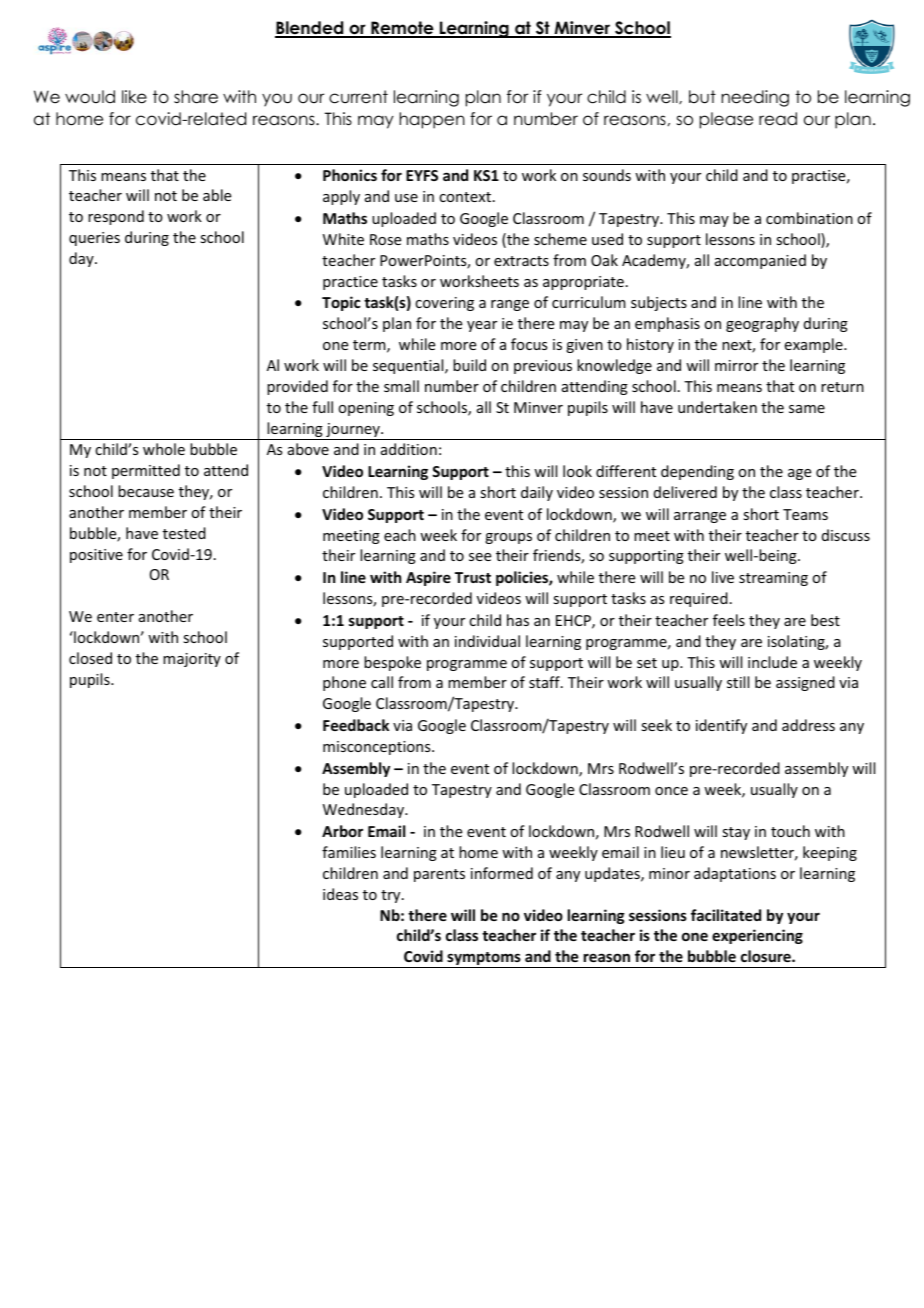 Image resolution: width=924 pixels, height=1308 pixels. Describe the element at coordinates (146, 491) in the page. I see `because` at that location.
